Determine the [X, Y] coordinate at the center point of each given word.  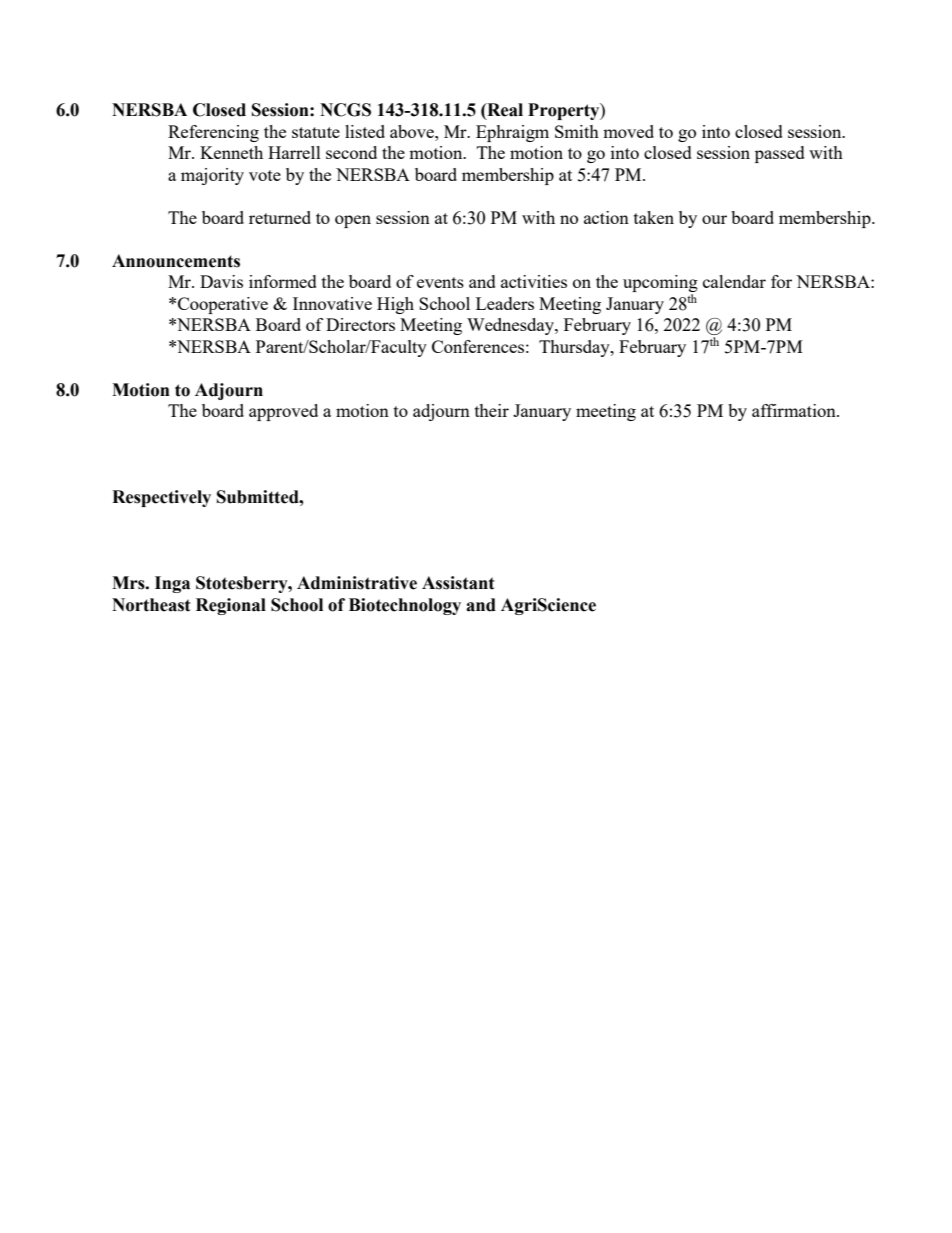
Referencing [213, 133]
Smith [577, 131]
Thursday [575, 348]
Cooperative [223, 305]
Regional [231, 606]
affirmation [795, 410]
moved [628, 131]
